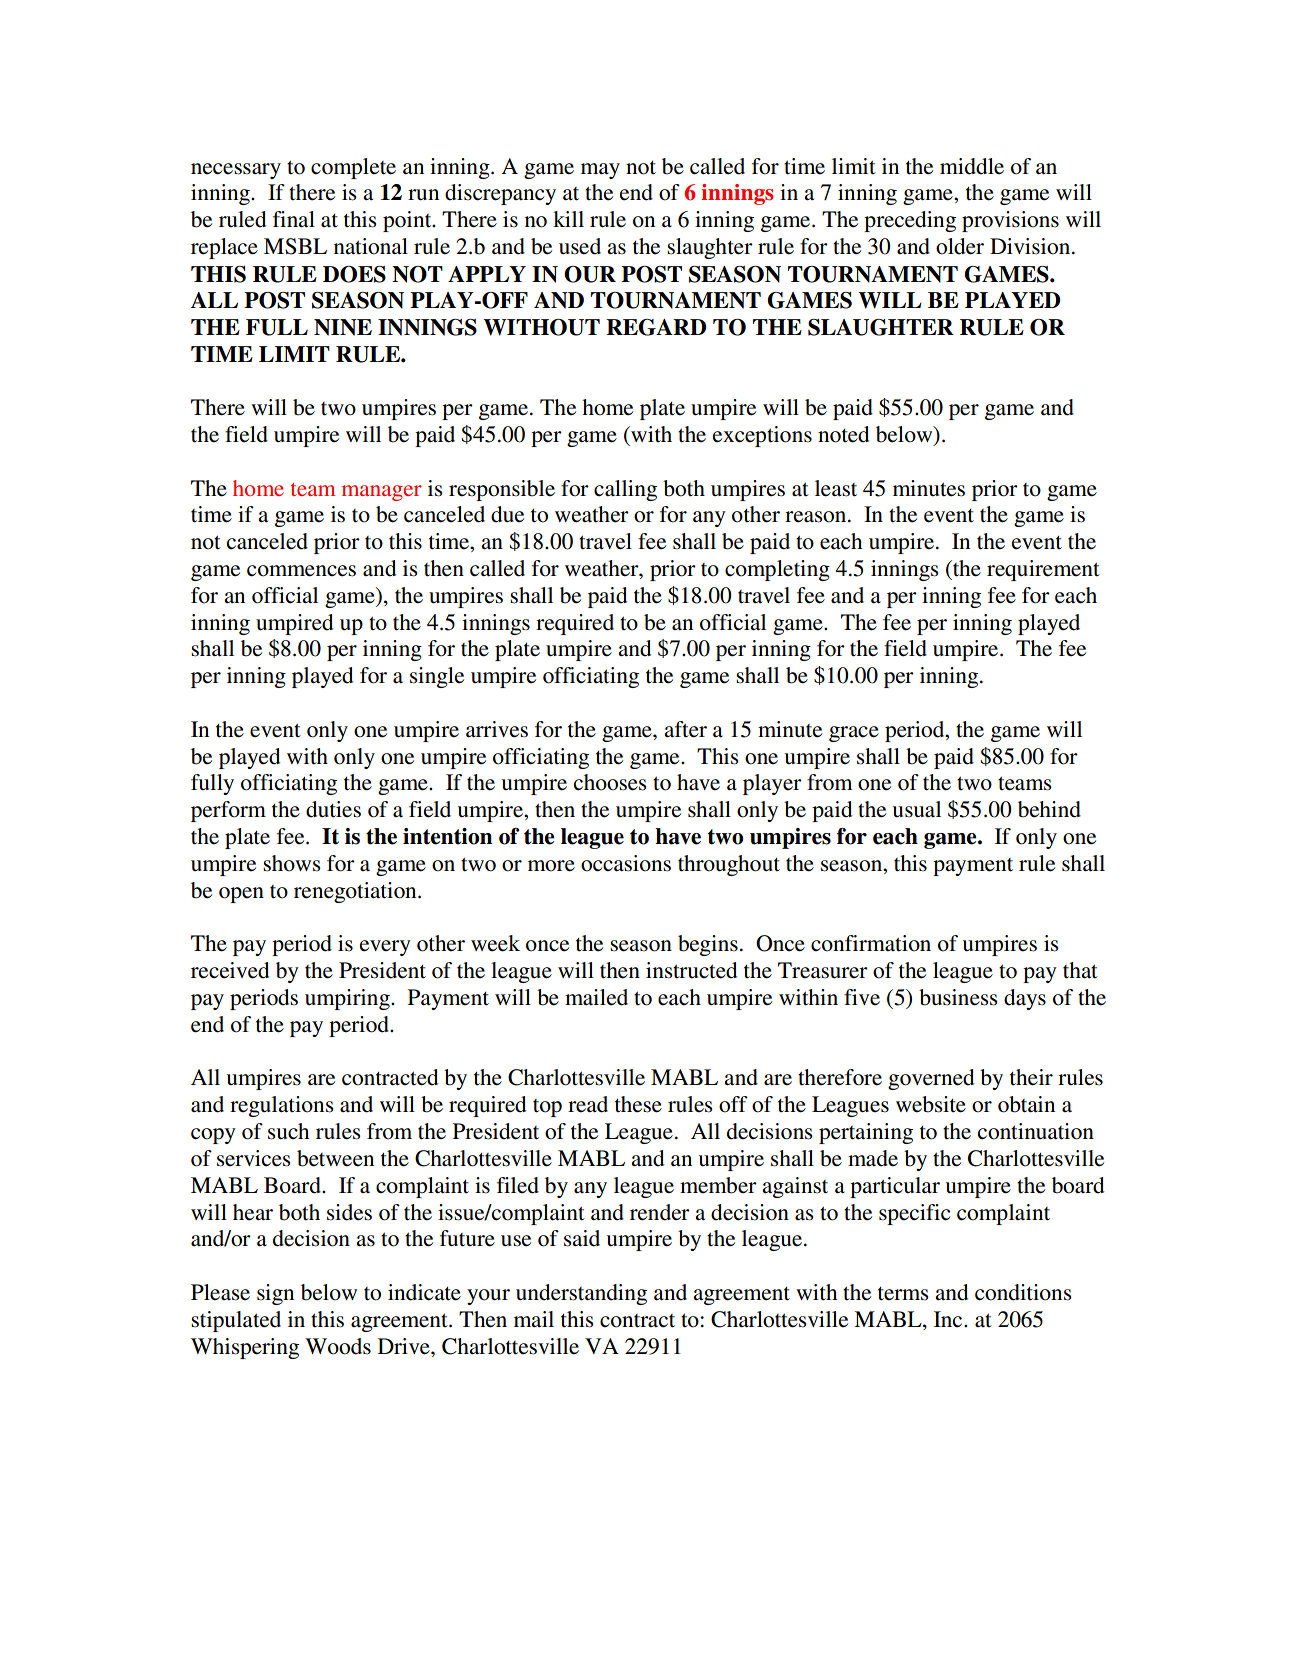 The height and width of the screenshot is (1679, 1297). Describe the element at coordinates (836, 488) in the screenshot. I see `least` at that location.
